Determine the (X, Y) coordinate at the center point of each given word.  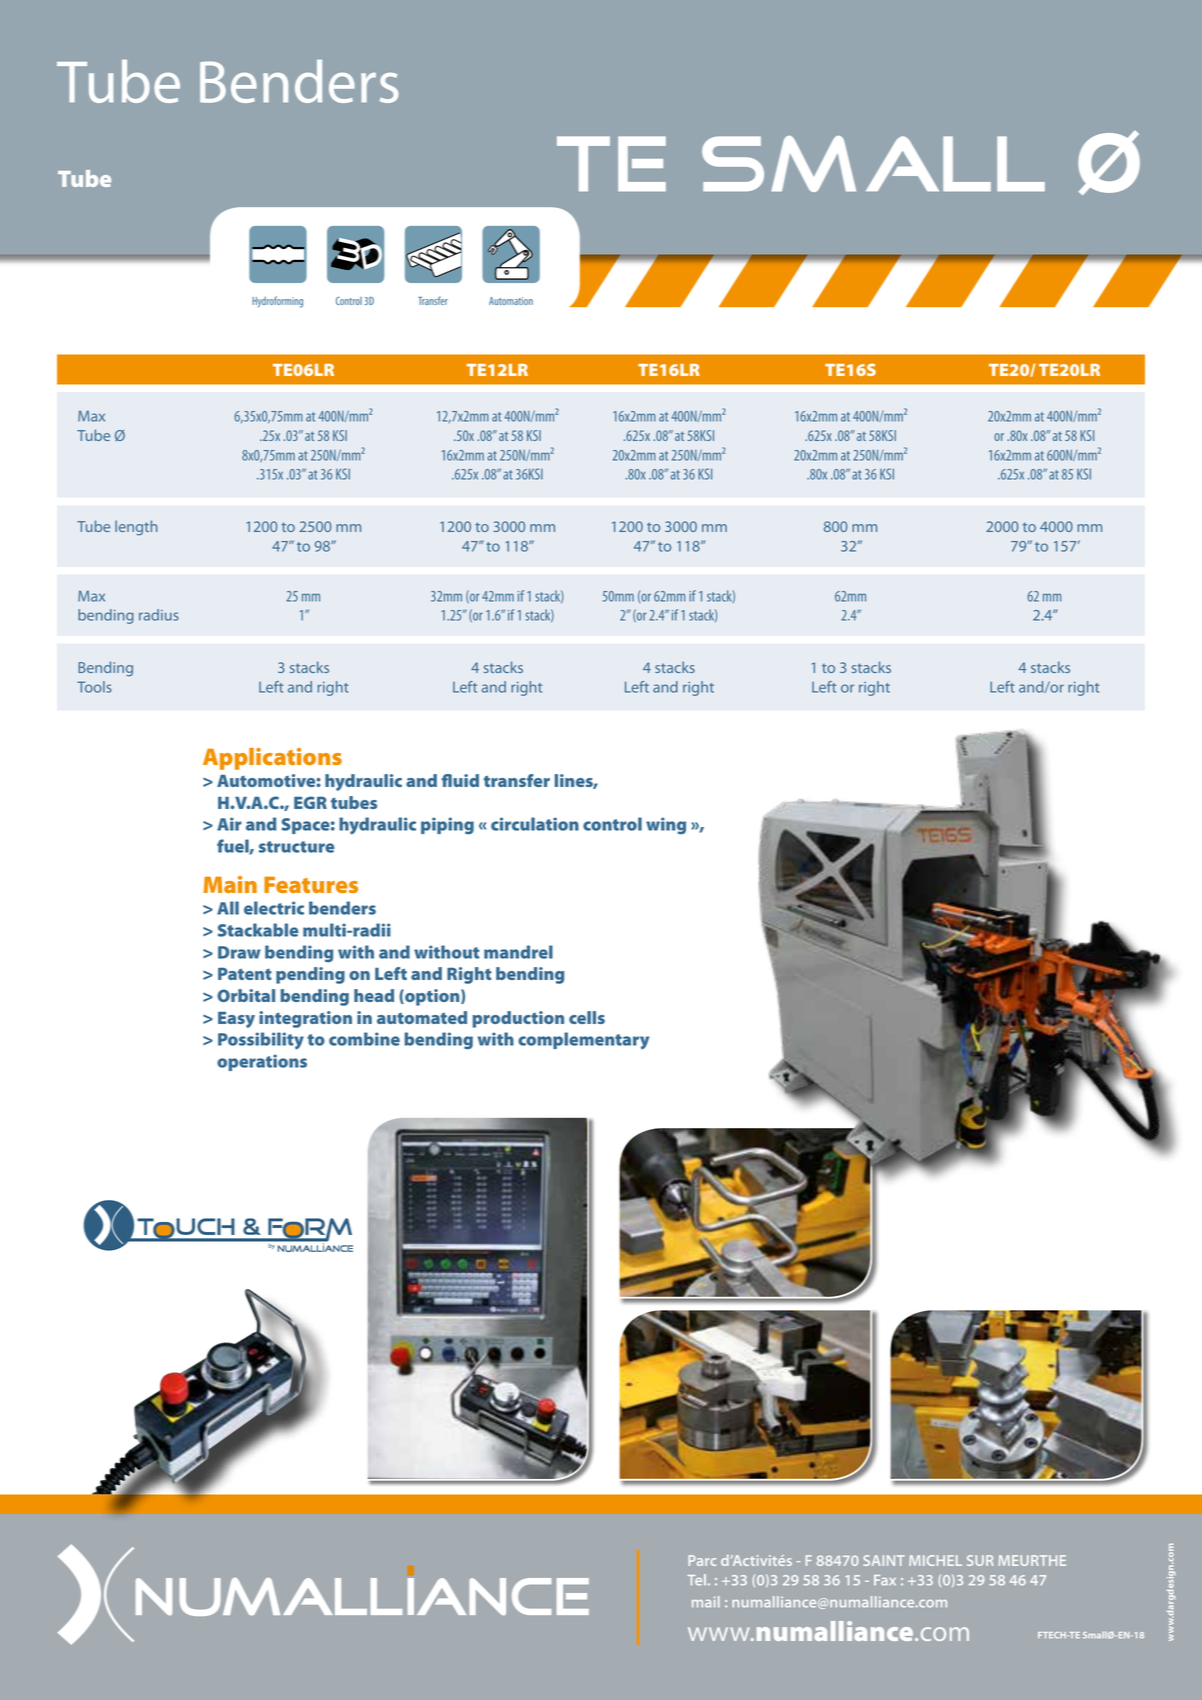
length (136, 528)
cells (587, 1017)
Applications (272, 759)
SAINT (884, 1560)
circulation (535, 824)
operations (262, 1062)
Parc (702, 1560)
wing (666, 825)
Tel (696, 1580)
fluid (460, 780)
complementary (583, 1041)
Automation (511, 301)
